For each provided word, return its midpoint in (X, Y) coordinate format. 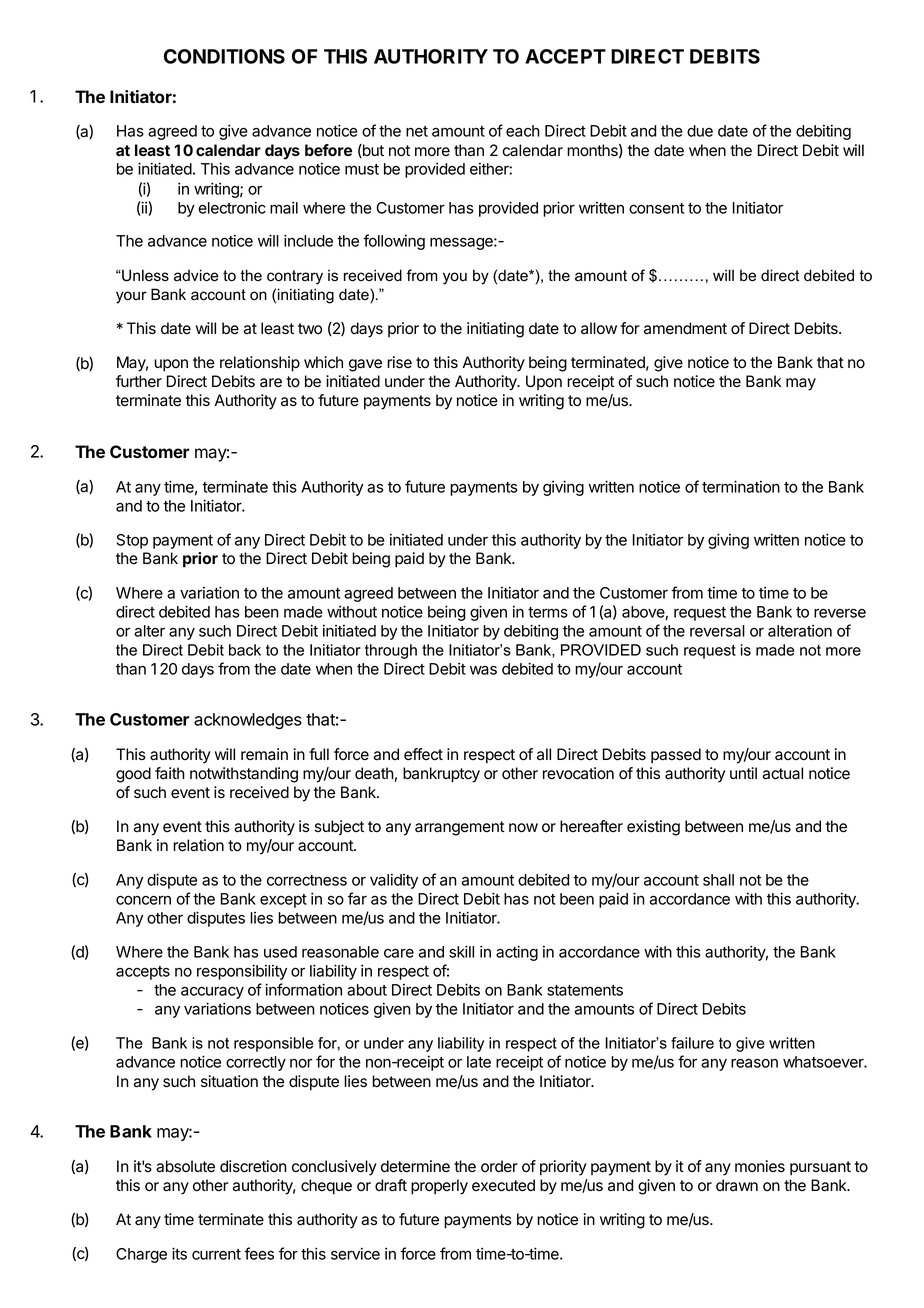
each (523, 131)
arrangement (460, 828)
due (700, 131)
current (216, 1254)
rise (399, 362)
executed (503, 1185)
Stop (132, 541)
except (283, 901)
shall (718, 880)
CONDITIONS (224, 56)
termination (741, 486)
